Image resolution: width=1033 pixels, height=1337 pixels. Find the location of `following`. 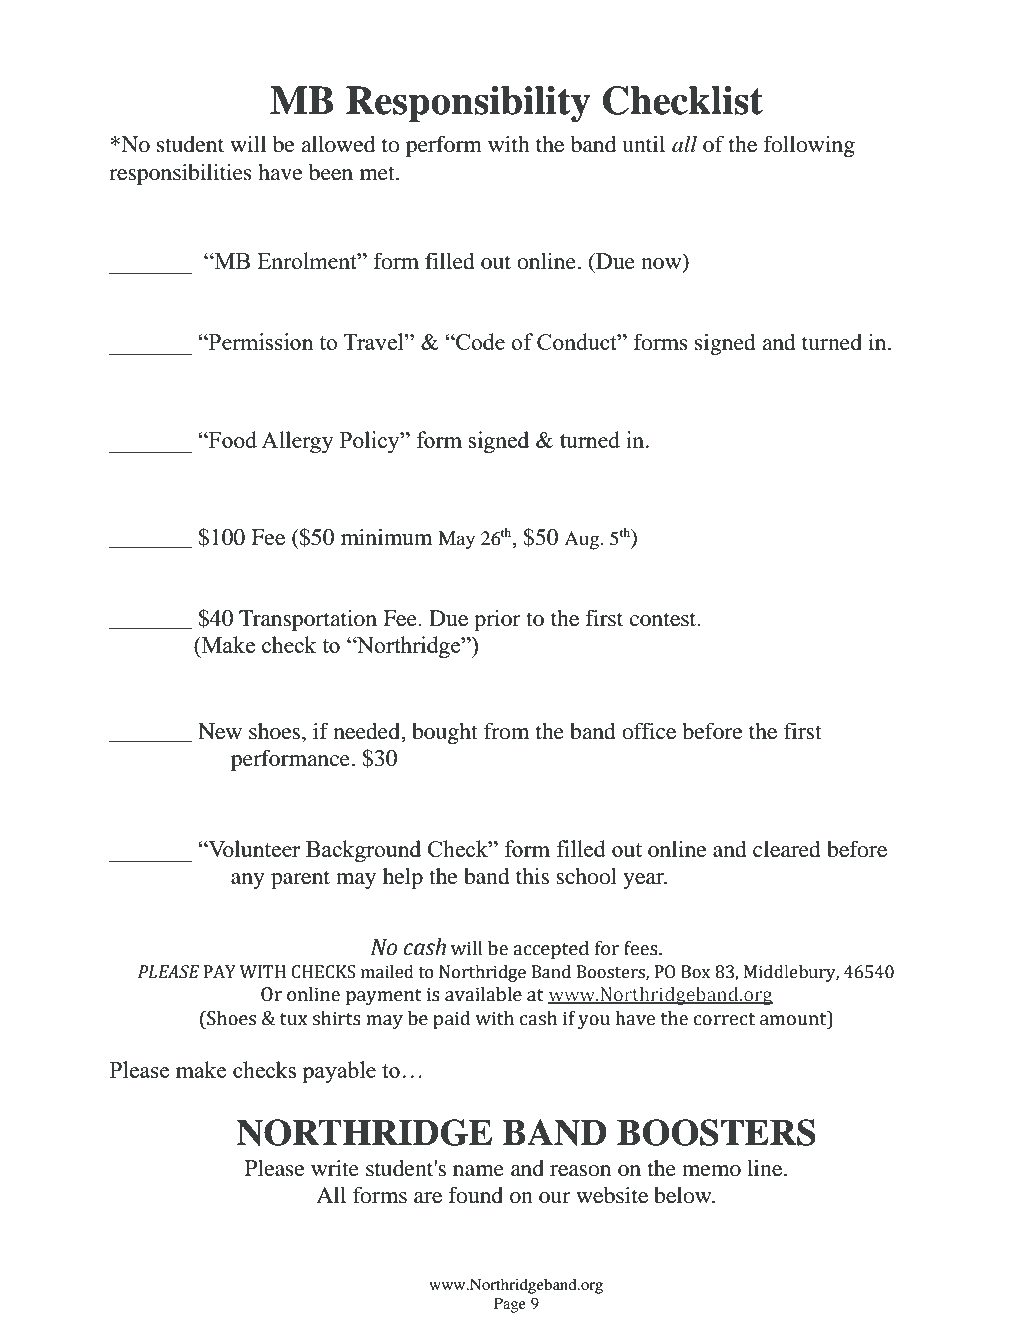

following is located at coordinates (809, 146).
